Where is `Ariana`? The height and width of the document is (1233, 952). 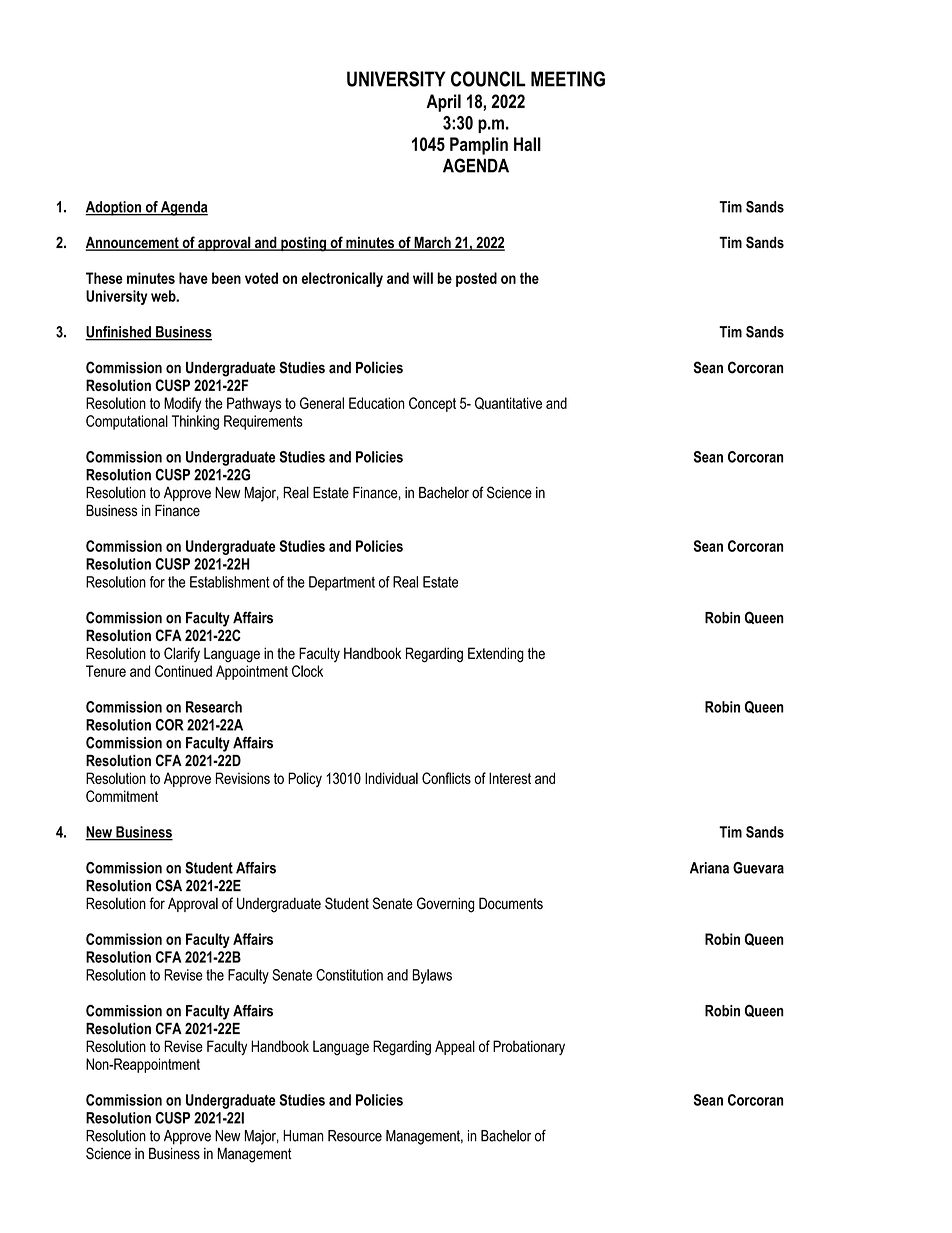
Ariana is located at coordinates (709, 868).
